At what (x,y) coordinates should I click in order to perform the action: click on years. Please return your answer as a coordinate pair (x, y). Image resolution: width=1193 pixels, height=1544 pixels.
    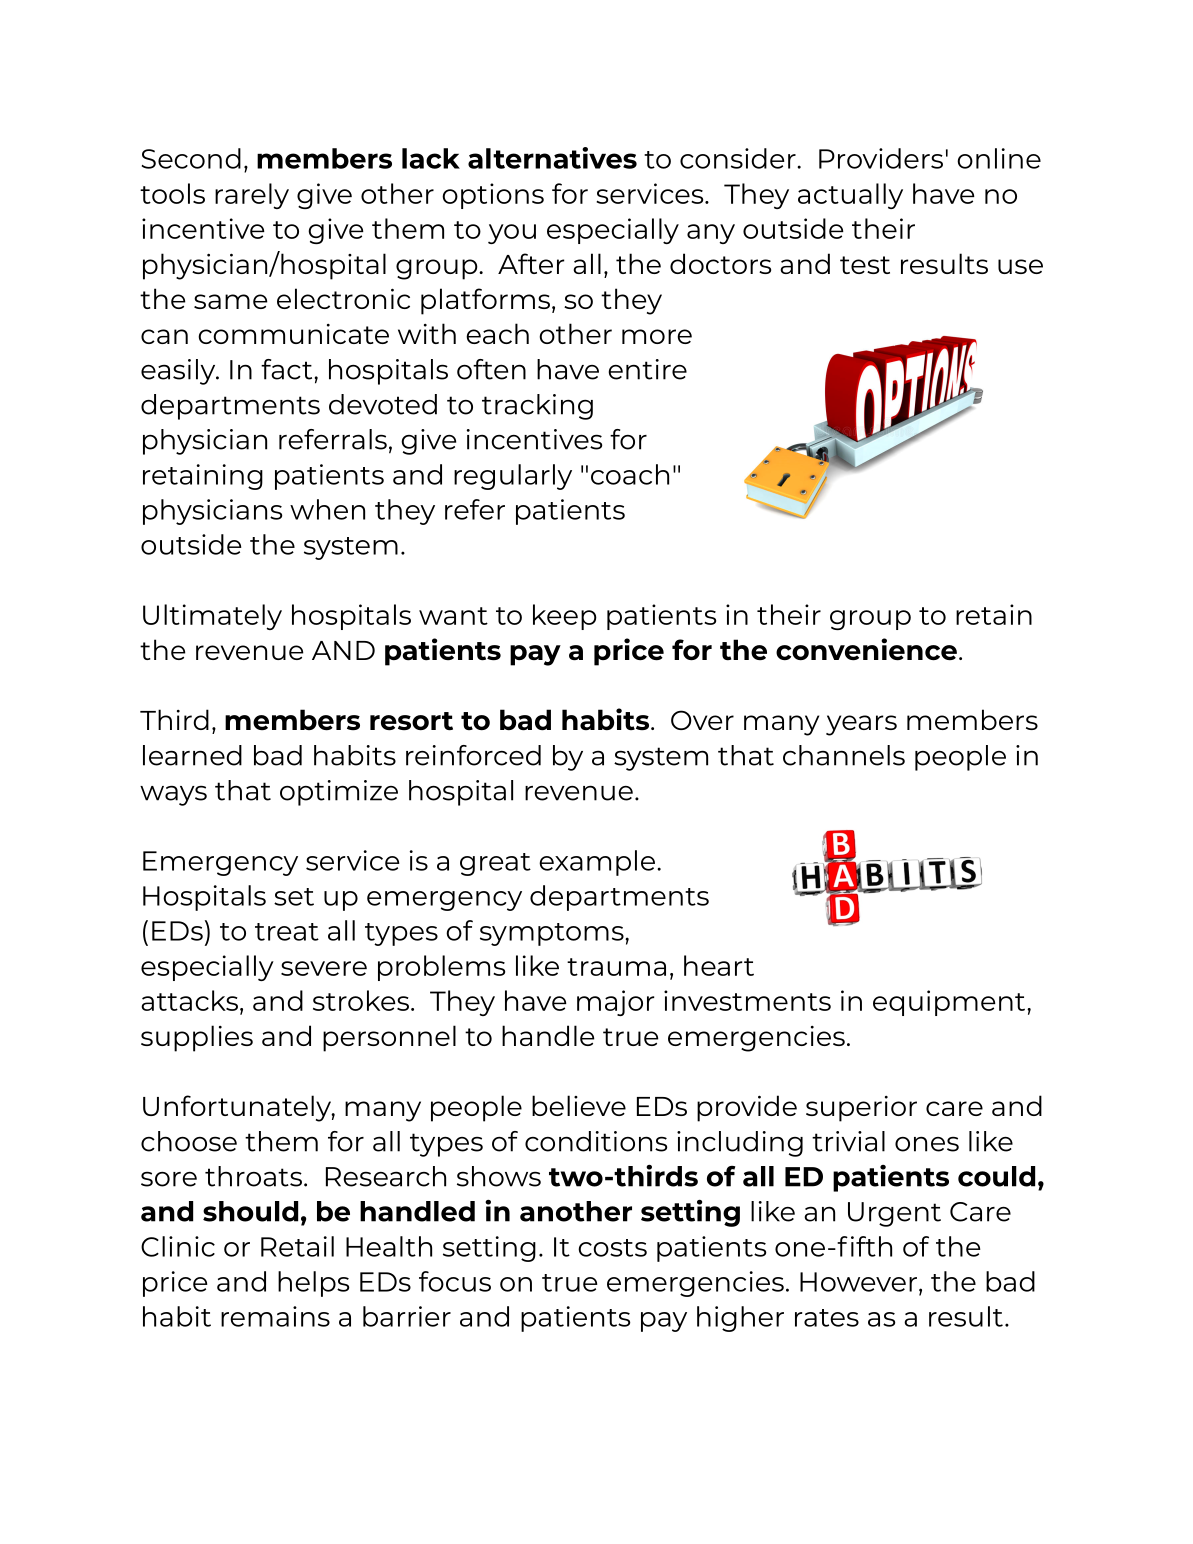
    Looking at the image, I should click on (861, 725).
